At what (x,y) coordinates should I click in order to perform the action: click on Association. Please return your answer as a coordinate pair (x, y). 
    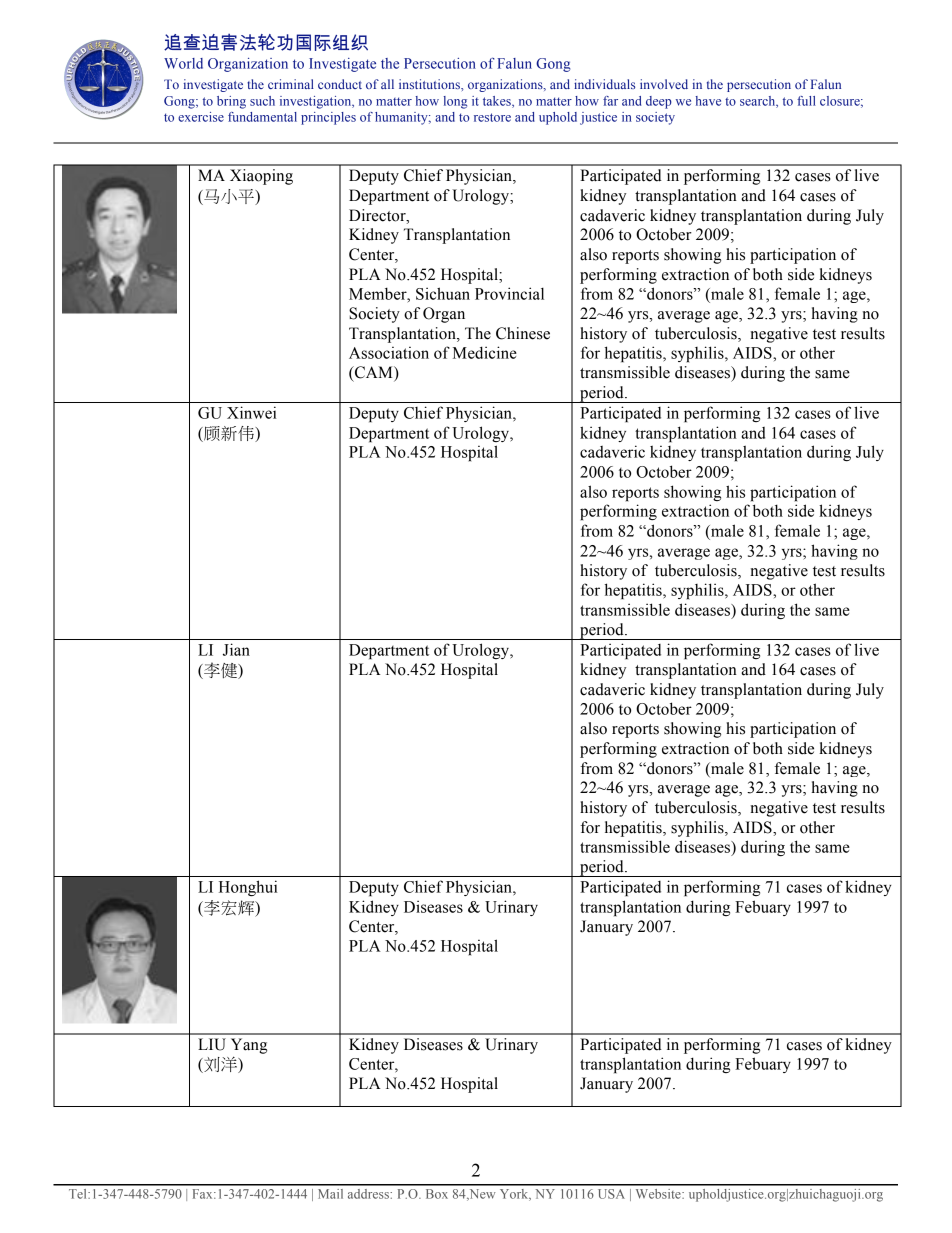
    Looking at the image, I should click on (389, 353).
